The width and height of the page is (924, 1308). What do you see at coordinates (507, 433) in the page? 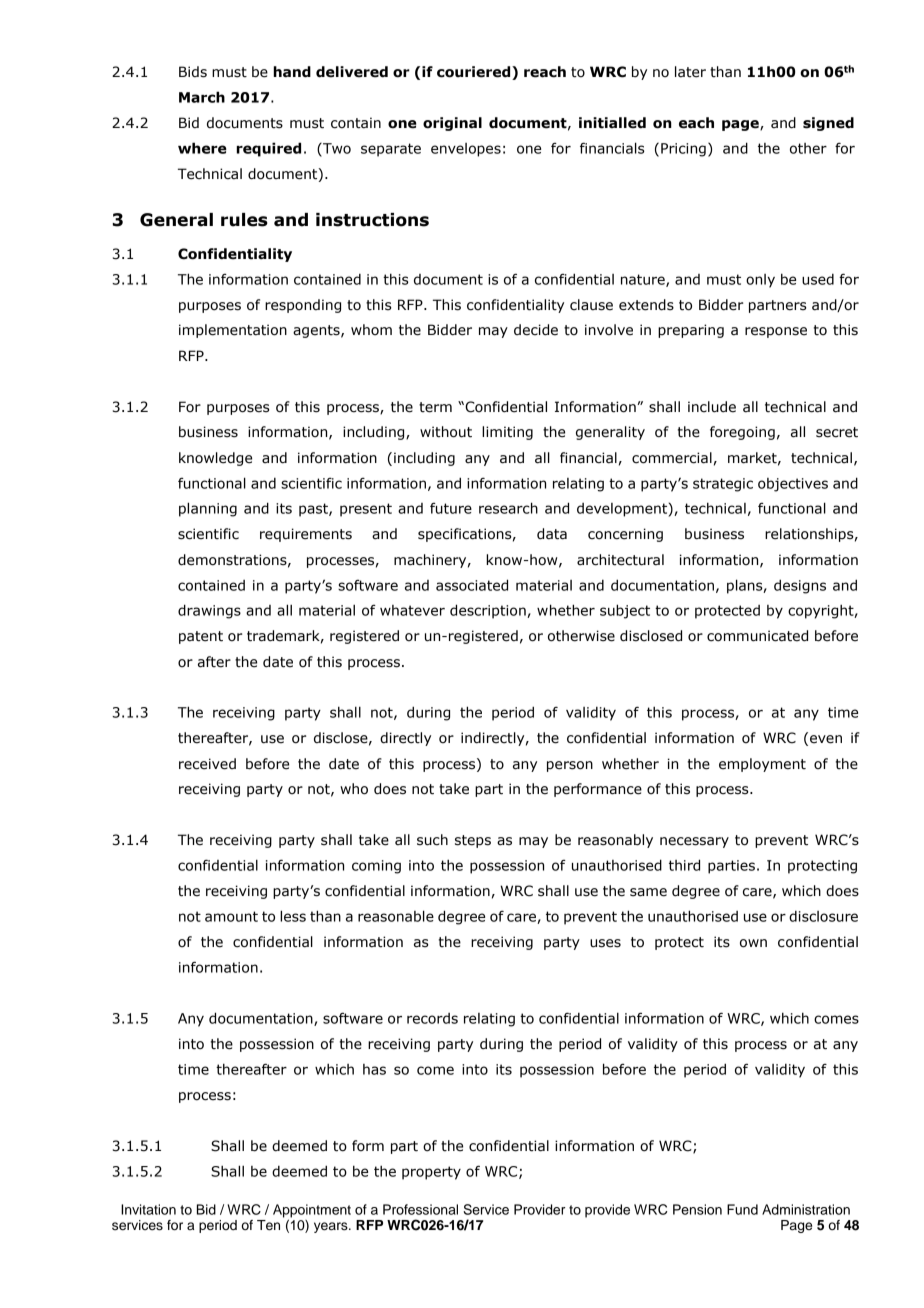
I see `limiting` at bounding box center [507, 433].
